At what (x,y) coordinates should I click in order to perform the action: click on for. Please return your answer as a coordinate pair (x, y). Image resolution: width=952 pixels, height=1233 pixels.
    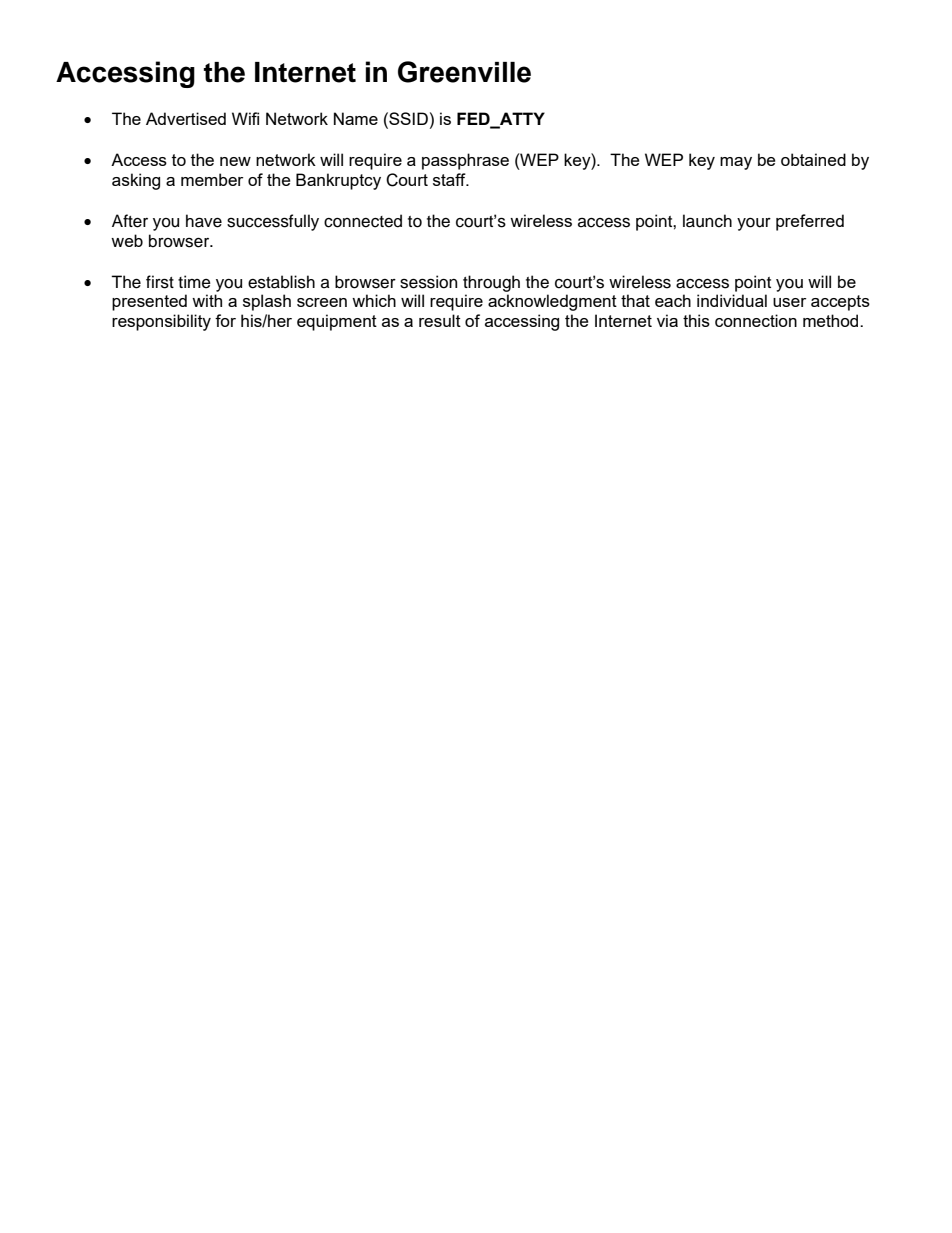
    Looking at the image, I should click on (225, 320).
